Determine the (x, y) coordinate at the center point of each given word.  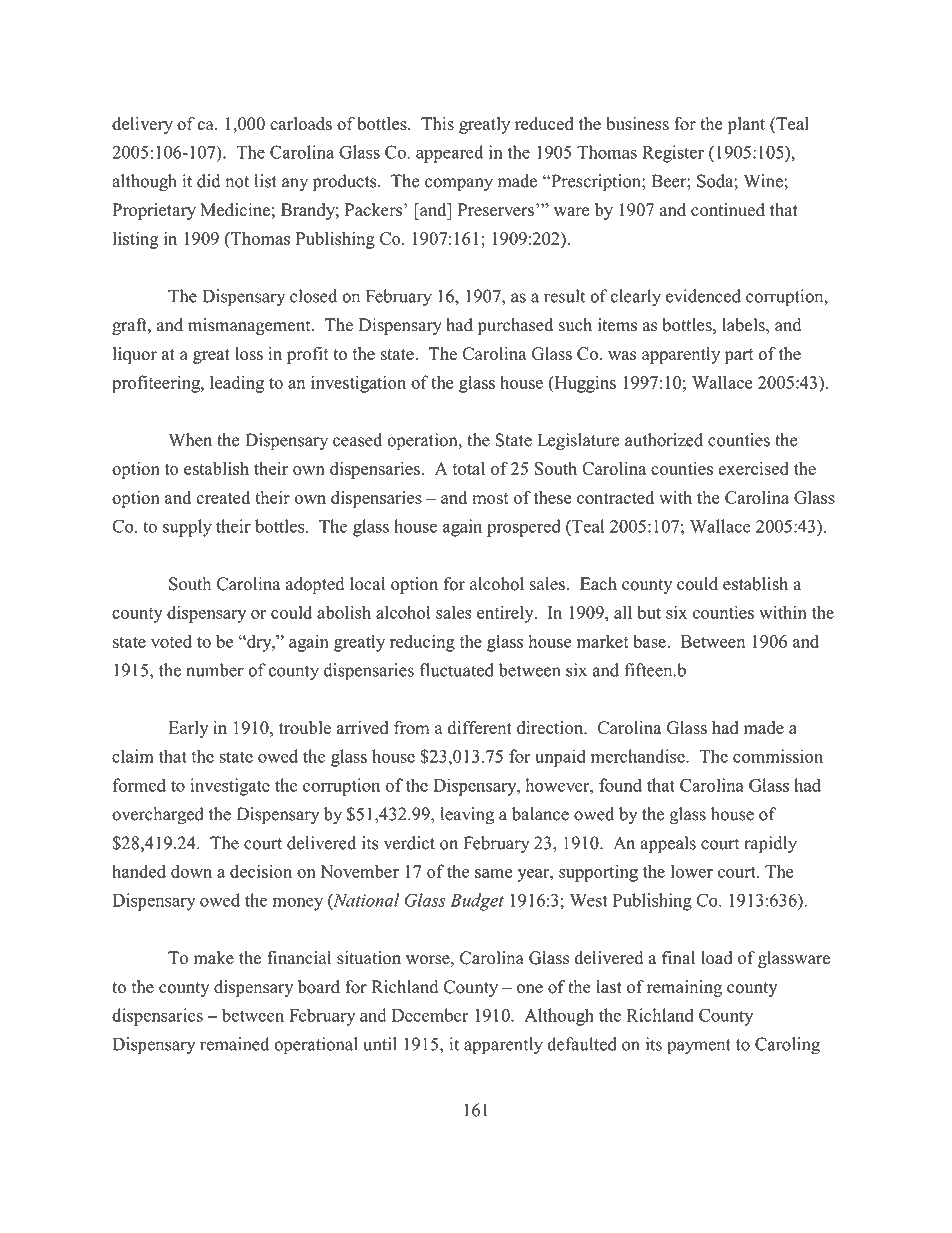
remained (234, 1044)
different (480, 727)
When (190, 440)
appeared (449, 154)
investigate (230, 787)
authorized (664, 440)
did (209, 181)
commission (778, 756)
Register (673, 154)
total (468, 468)
